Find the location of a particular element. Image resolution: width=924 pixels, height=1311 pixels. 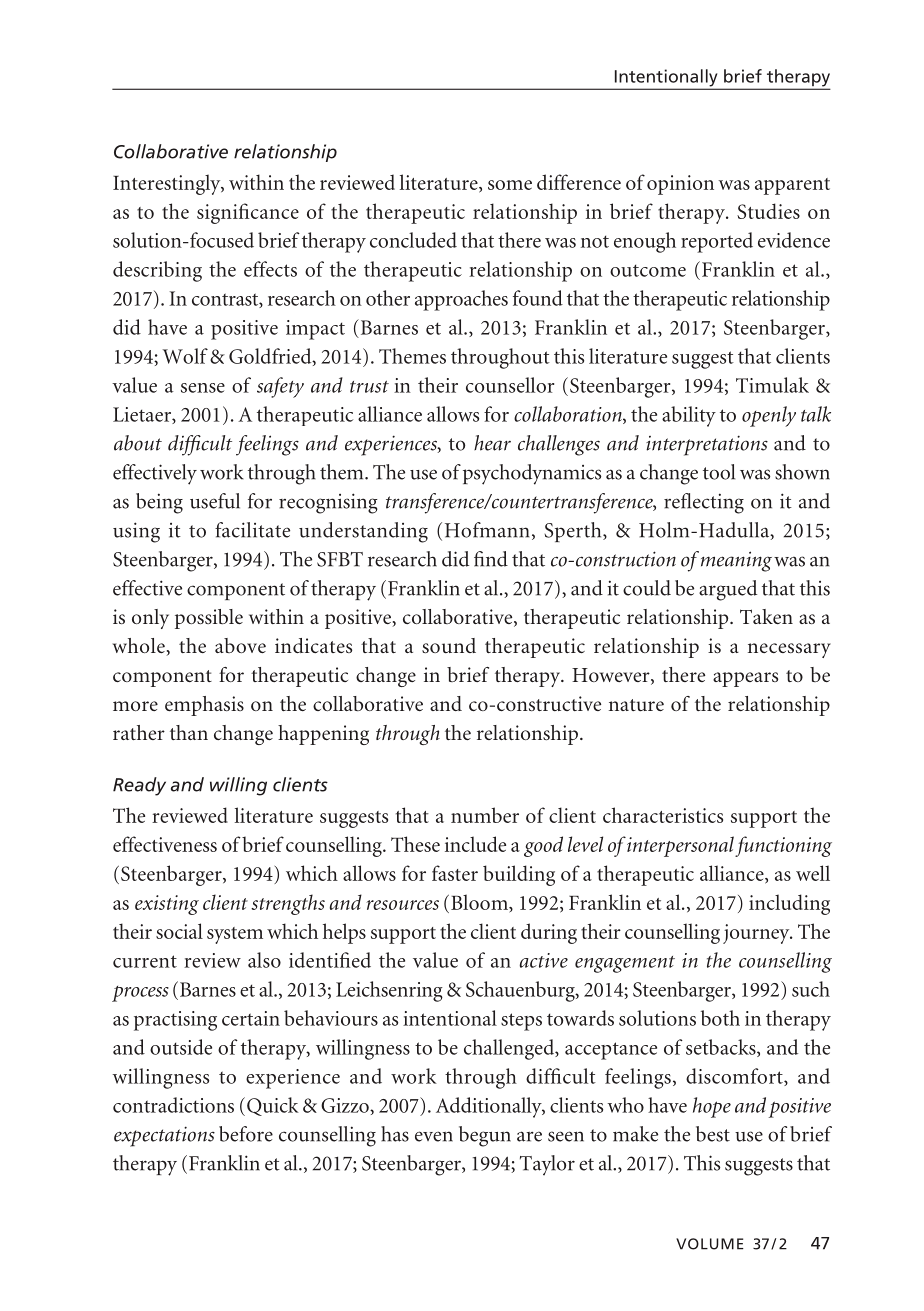

tool is located at coordinates (719, 472).
